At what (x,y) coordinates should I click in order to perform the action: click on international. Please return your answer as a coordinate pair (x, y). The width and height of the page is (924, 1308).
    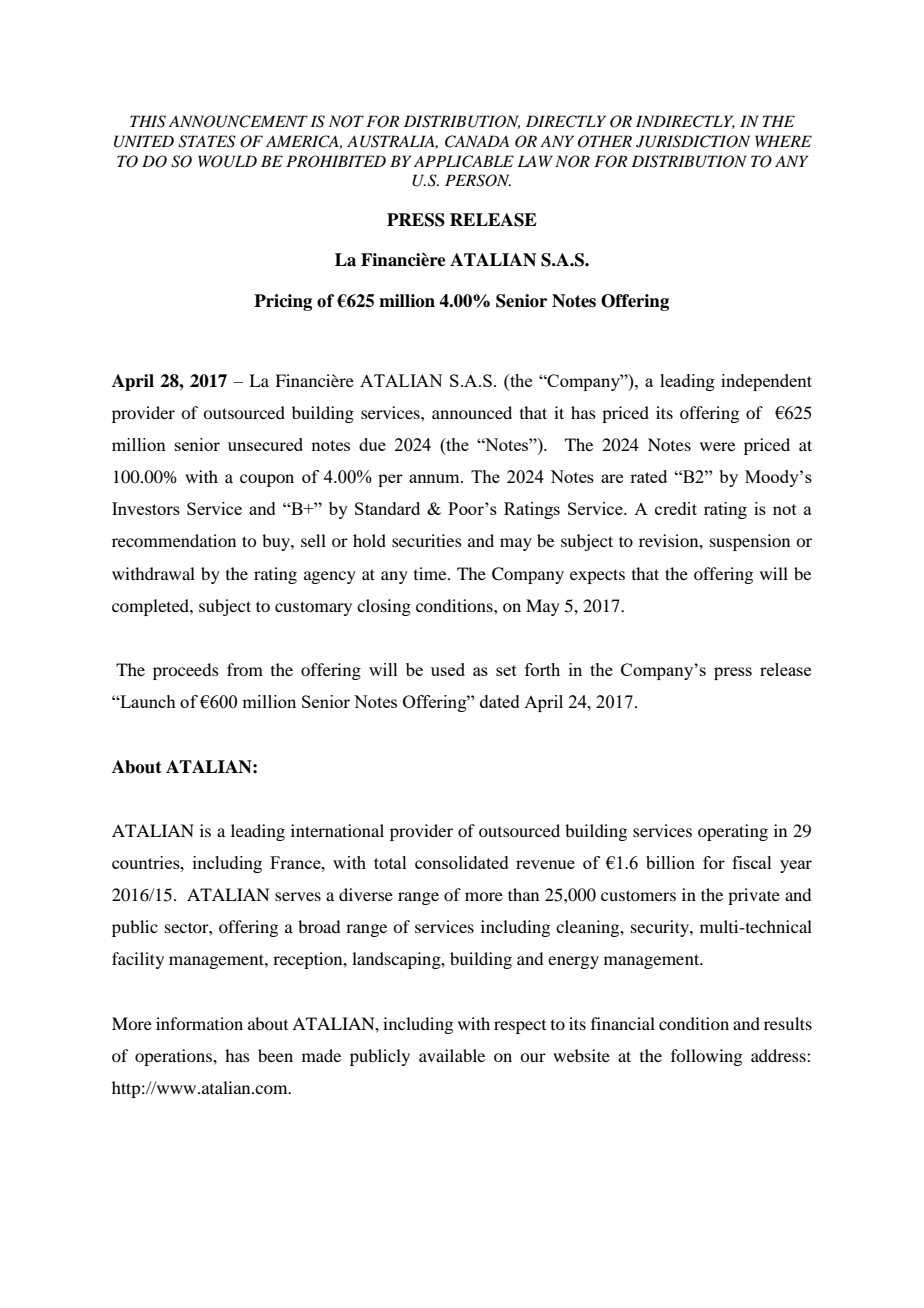
    Looking at the image, I should click on (337, 830).
